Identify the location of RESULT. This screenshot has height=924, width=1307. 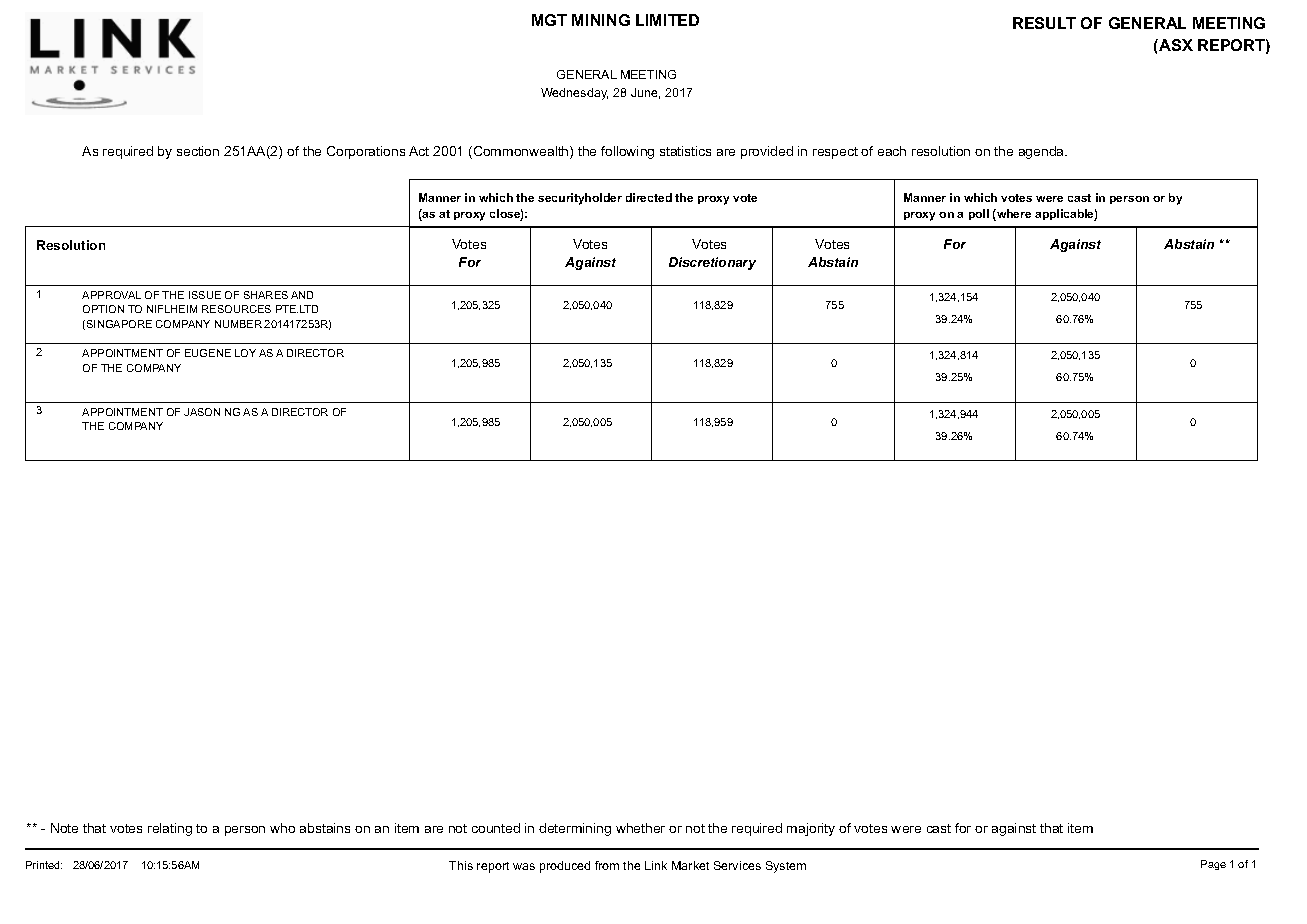
(1044, 23).
